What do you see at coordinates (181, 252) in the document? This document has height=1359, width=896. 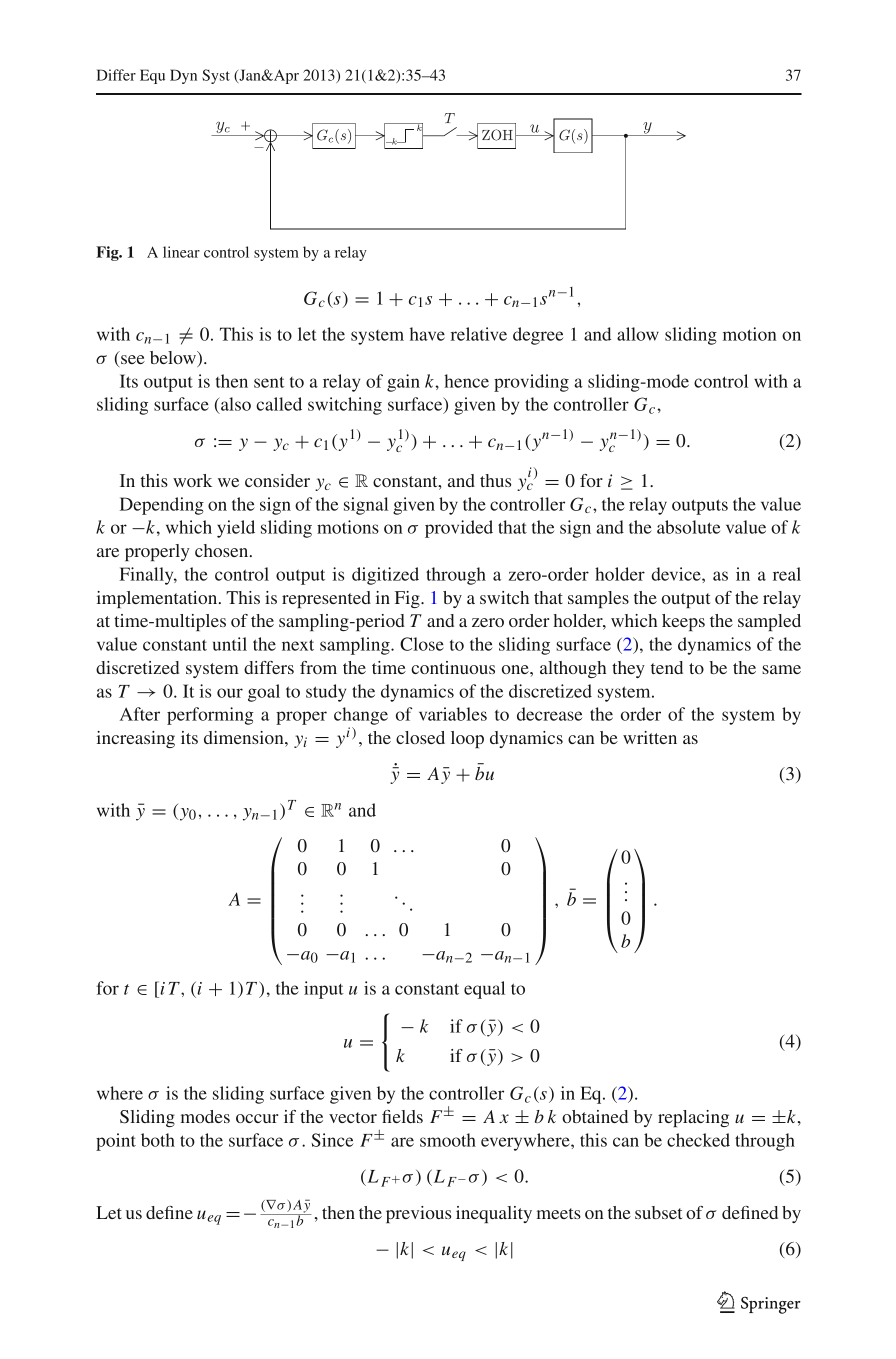 I see `linear` at bounding box center [181, 252].
